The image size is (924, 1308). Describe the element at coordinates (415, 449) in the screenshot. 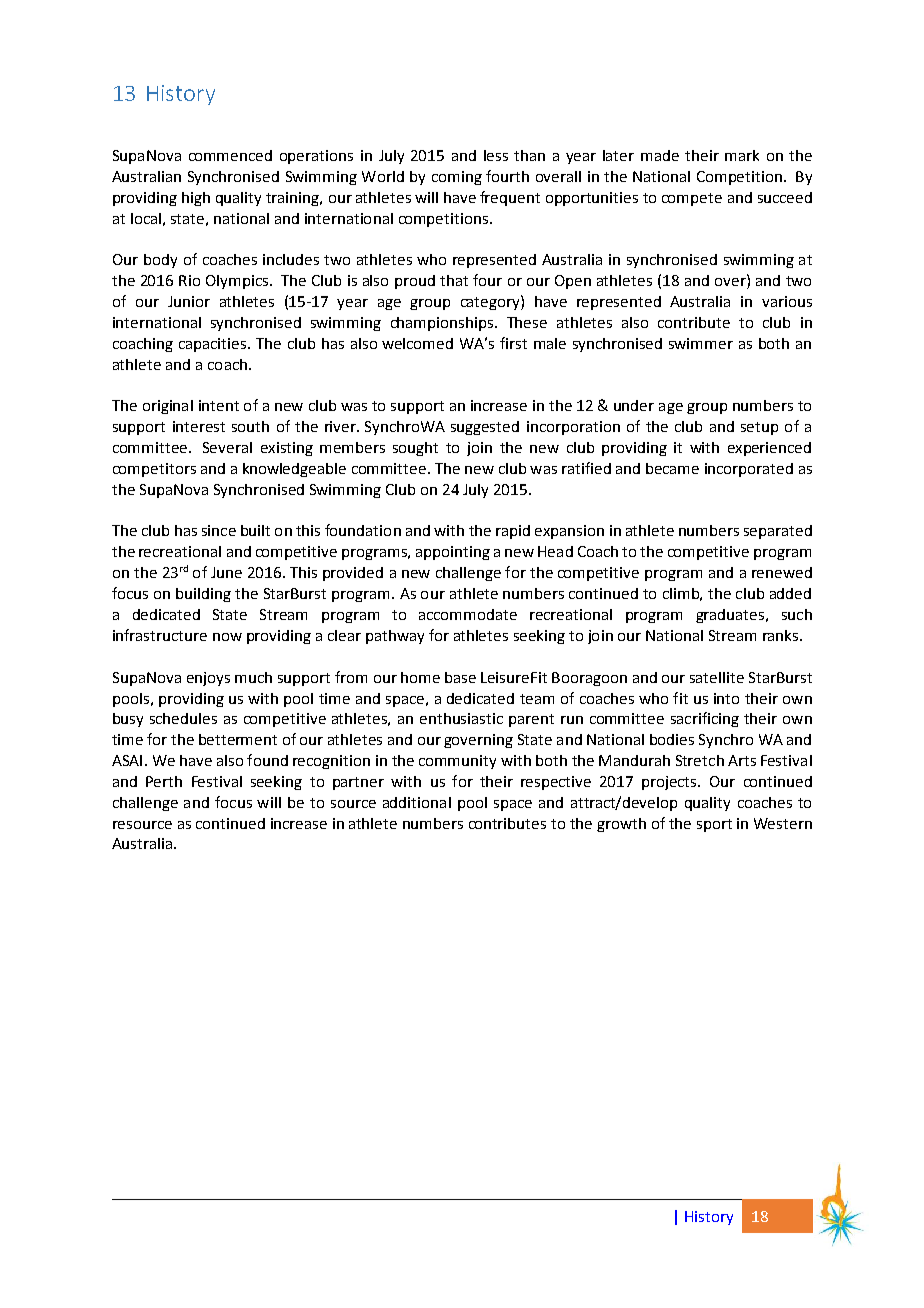

I see `sought` at that location.
